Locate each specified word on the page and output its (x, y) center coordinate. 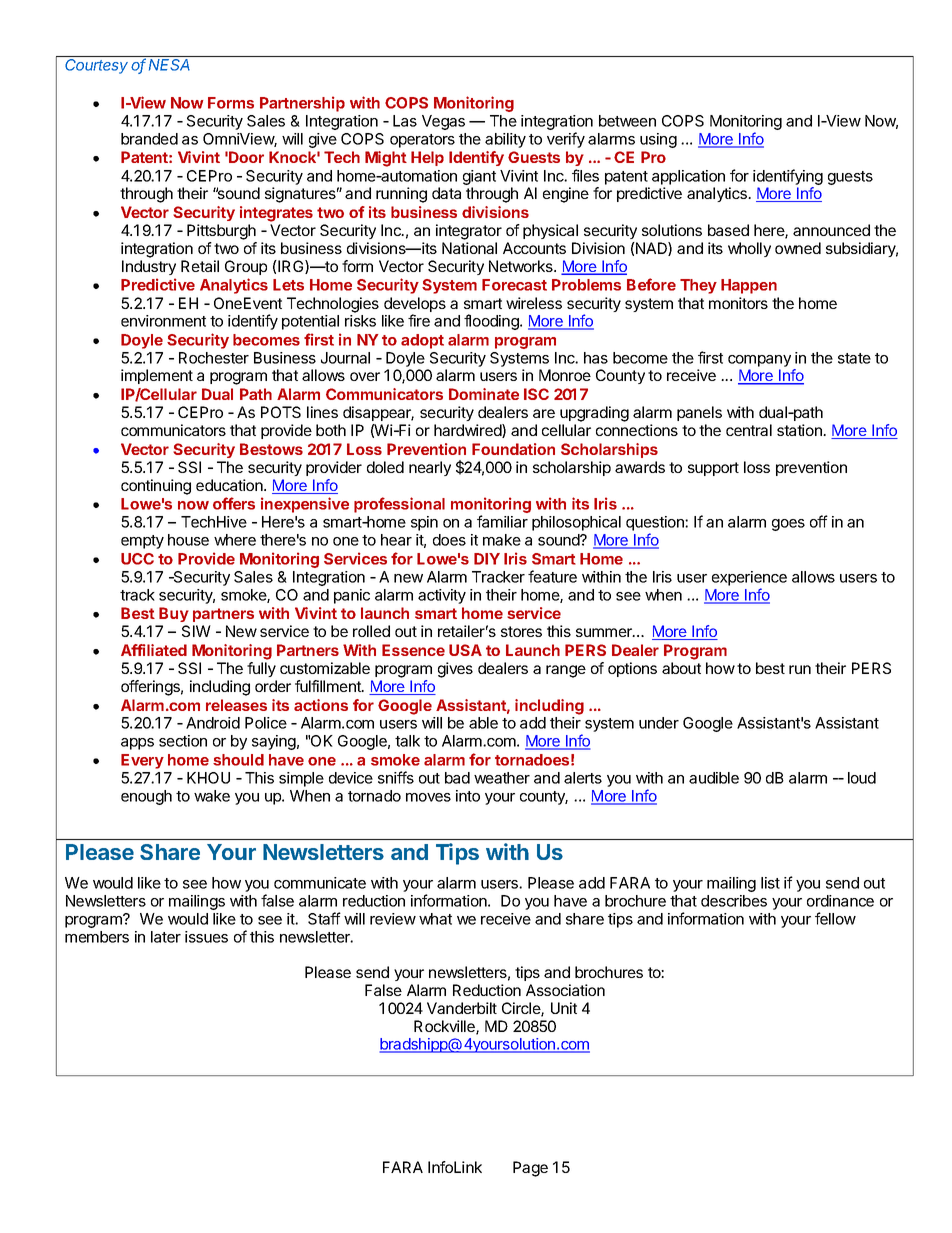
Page (530, 1169)
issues (206, 937)
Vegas (443, 122)
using (658, 140)
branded (149, 139)
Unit (564, 1008)
